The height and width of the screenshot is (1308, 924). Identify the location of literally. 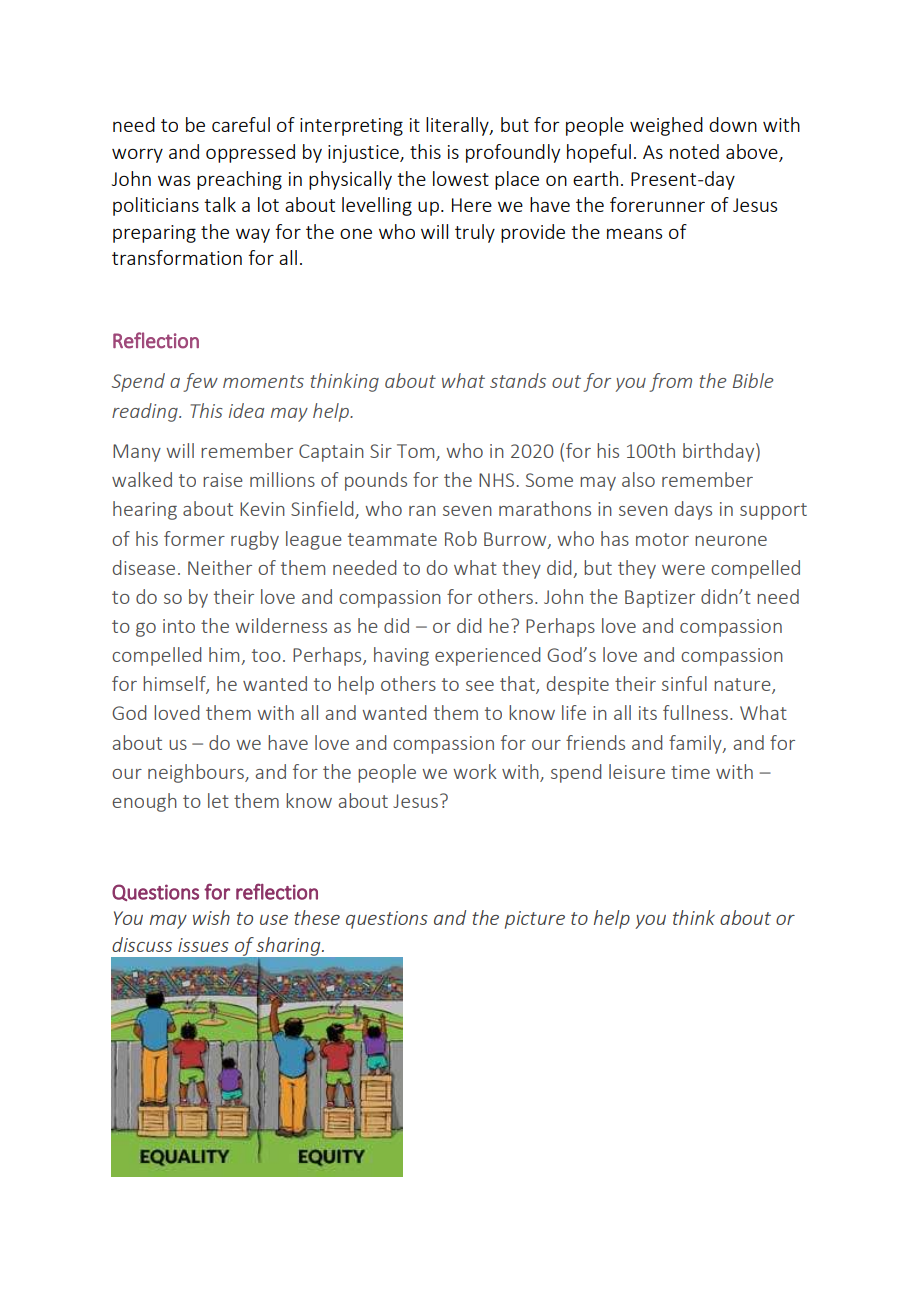
(458, 126).
